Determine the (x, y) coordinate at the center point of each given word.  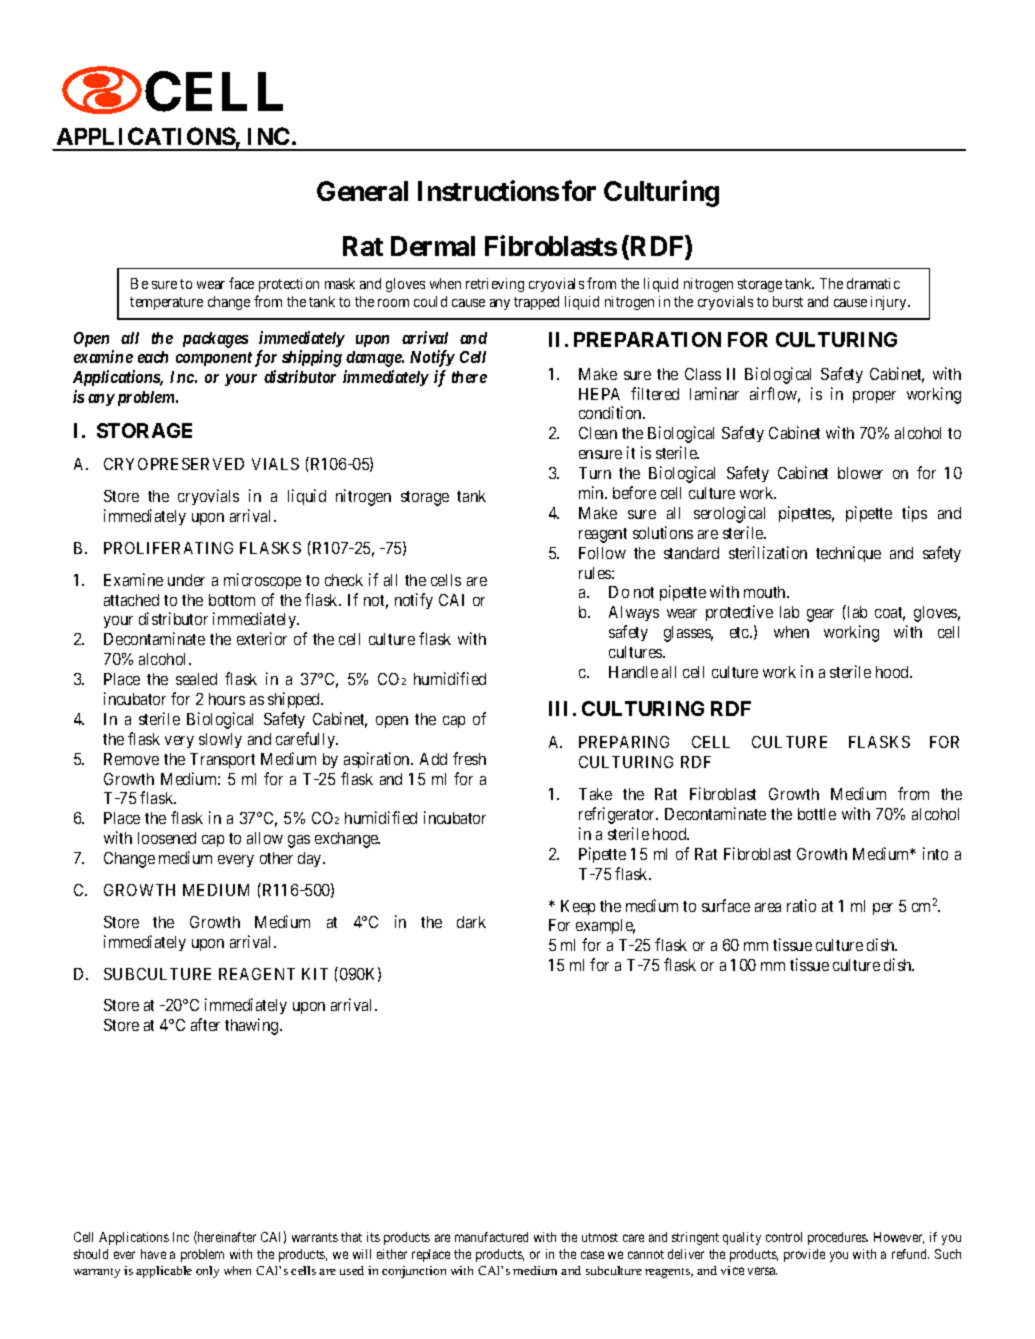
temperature (166, 303)
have (153, 1254)
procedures (838, 1238)
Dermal (433, 246)
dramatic (873, 283)
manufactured (491, 1237)
